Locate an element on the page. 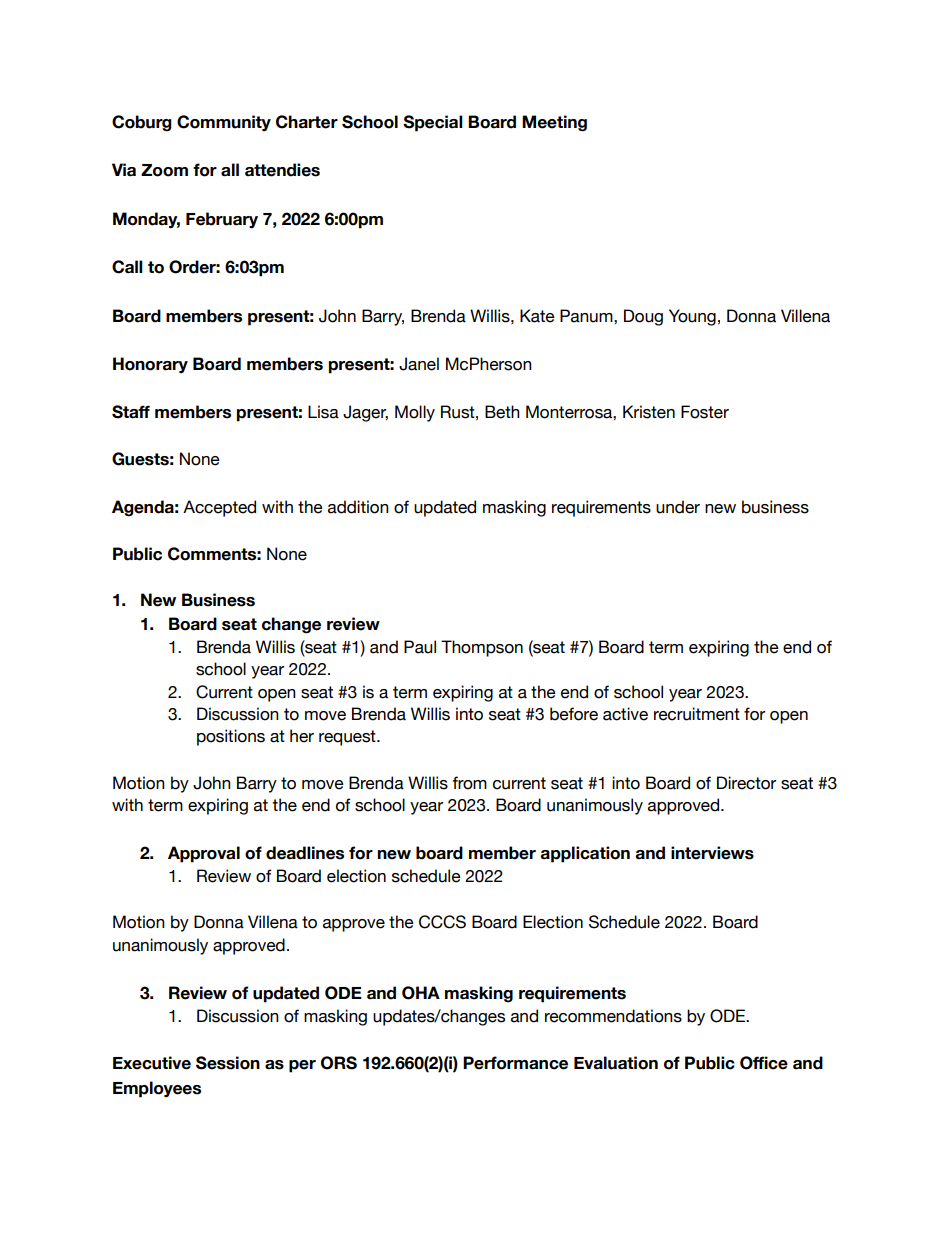 The width and height of the page is (952, 1233). Special is located at coordinates (433, 123).
